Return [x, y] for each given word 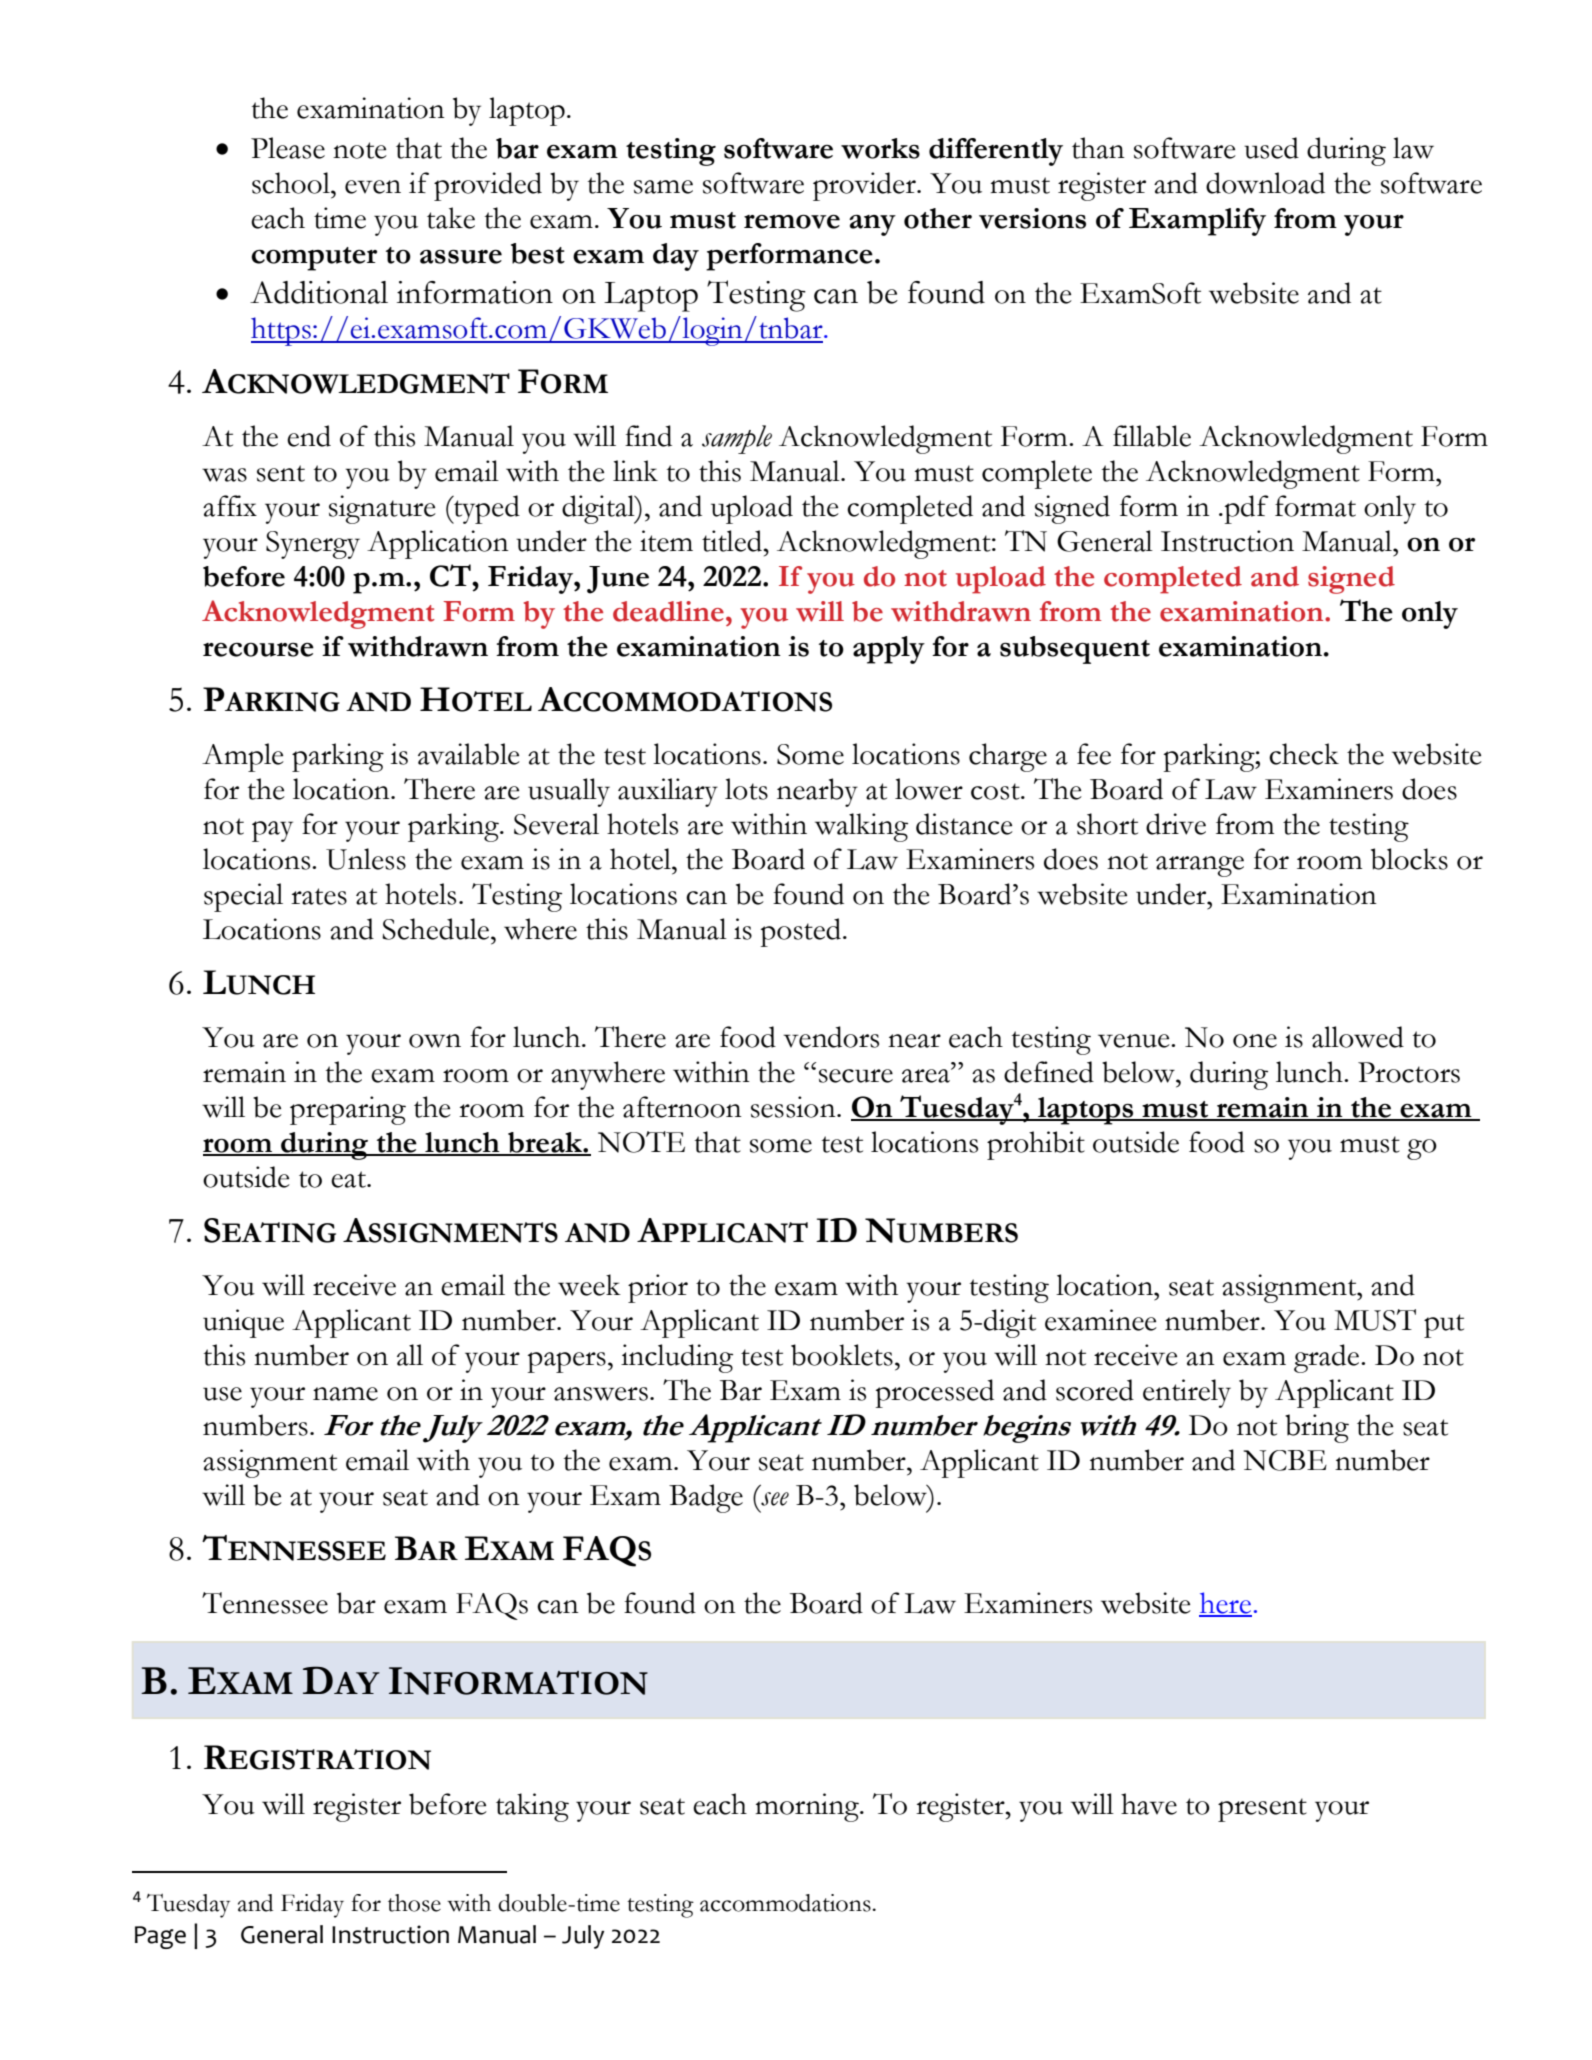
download [1265, 183]
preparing [348, 1110]
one [1255, 1041]
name [345, 1394]
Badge [706, 1498]
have [1149, 1804]
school [292, 183]
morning [808, 1807]
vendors [831, 1037]
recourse [258, 650]
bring [1317, 1428]
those [414, 1903]
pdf [1245, 509]
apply [889, 650]
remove [792, 222]
